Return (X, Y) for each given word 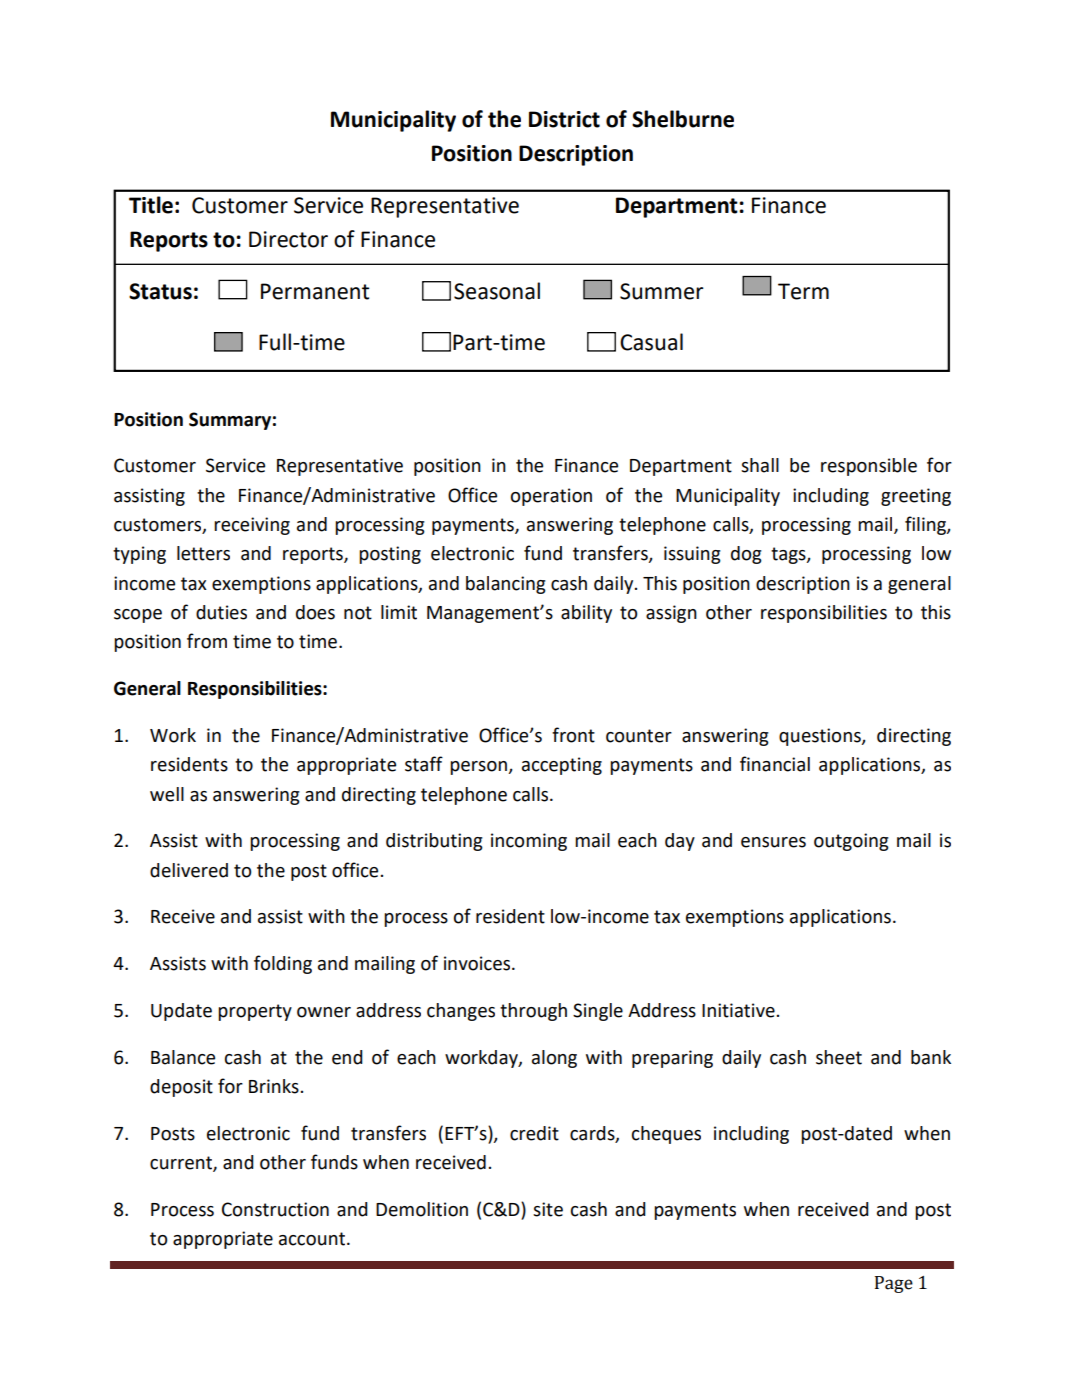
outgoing (851, 842)
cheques (666, 1135)
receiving (252, 526)
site (548, 1209)
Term (803, 291)
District (564, 119)
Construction (275, 1209)
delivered (189, 870)
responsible (869, 467)
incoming (529, 842)
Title (151, 205)
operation (551, 497)
